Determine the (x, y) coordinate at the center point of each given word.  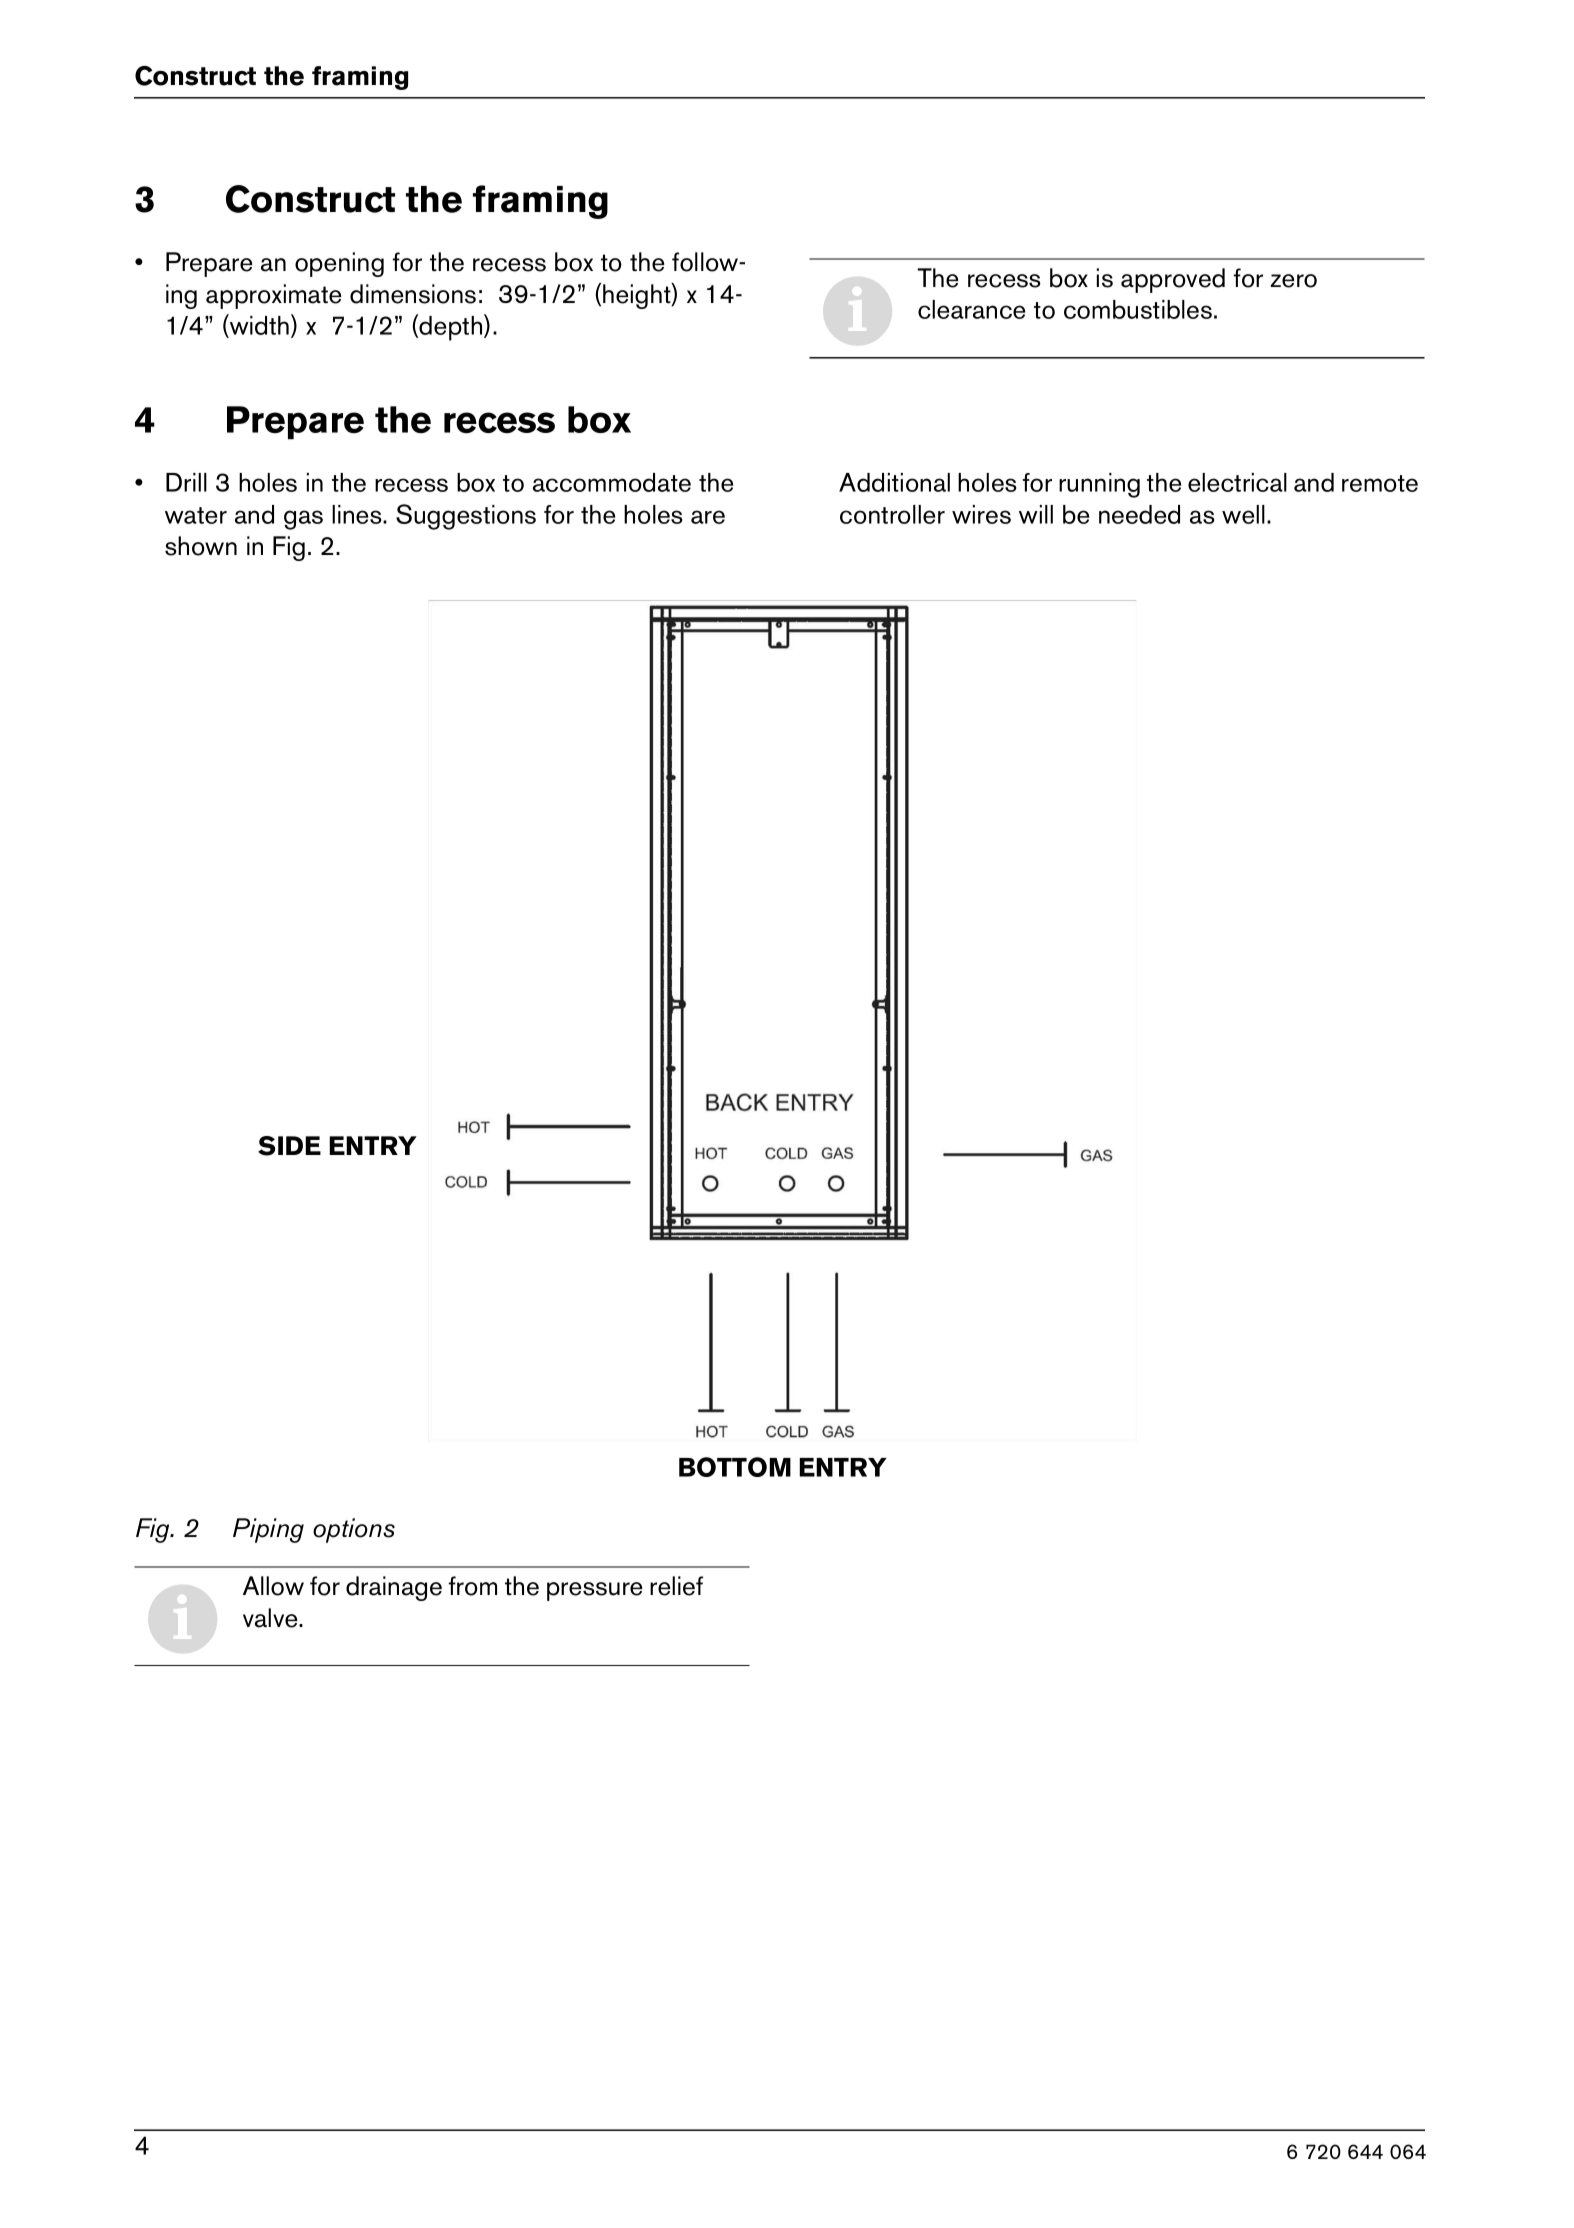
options (354, 1530)
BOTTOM (735, 1467)
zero (1294, 281)
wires (981, 514)
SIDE (289, 1146)
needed (1139, 514)
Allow (273, 1586)
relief (676, 1586)
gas (303, 520)
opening (339, 264)
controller (892, 514)
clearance (971, 309)
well (1243, 514)
